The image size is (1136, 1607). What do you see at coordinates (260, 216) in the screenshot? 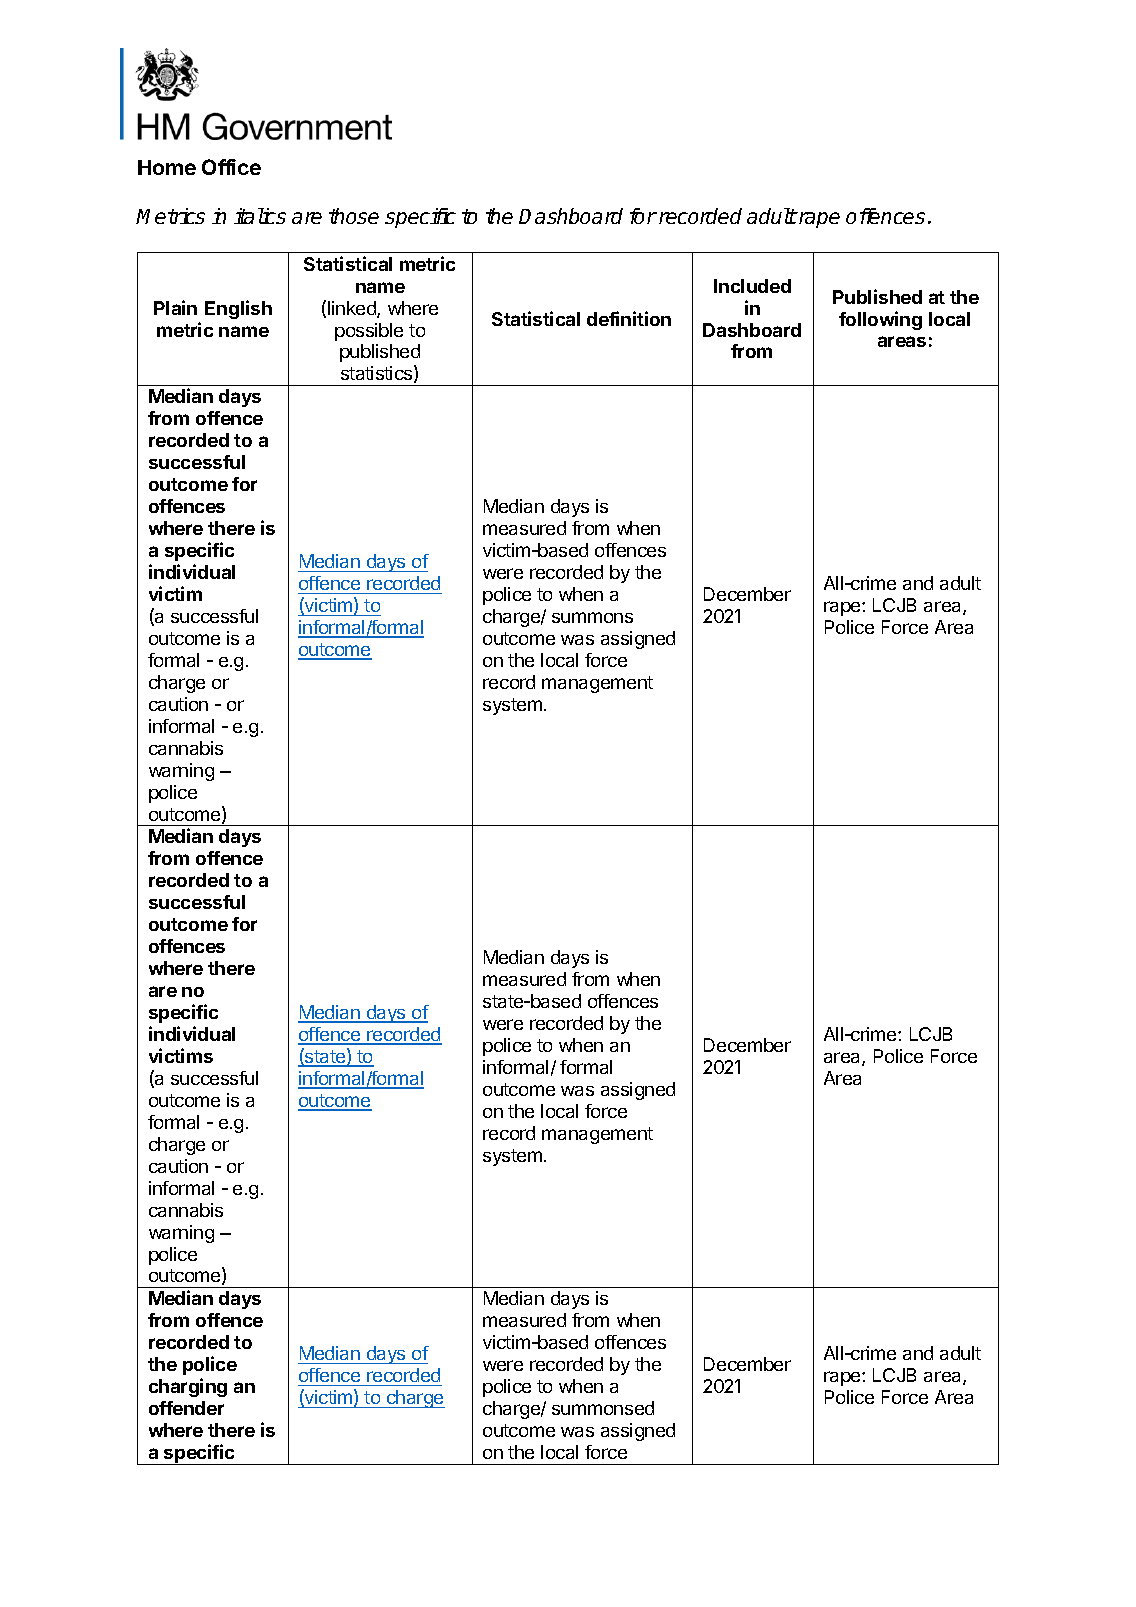
I see `italics` at bounding box center [260, 216].
